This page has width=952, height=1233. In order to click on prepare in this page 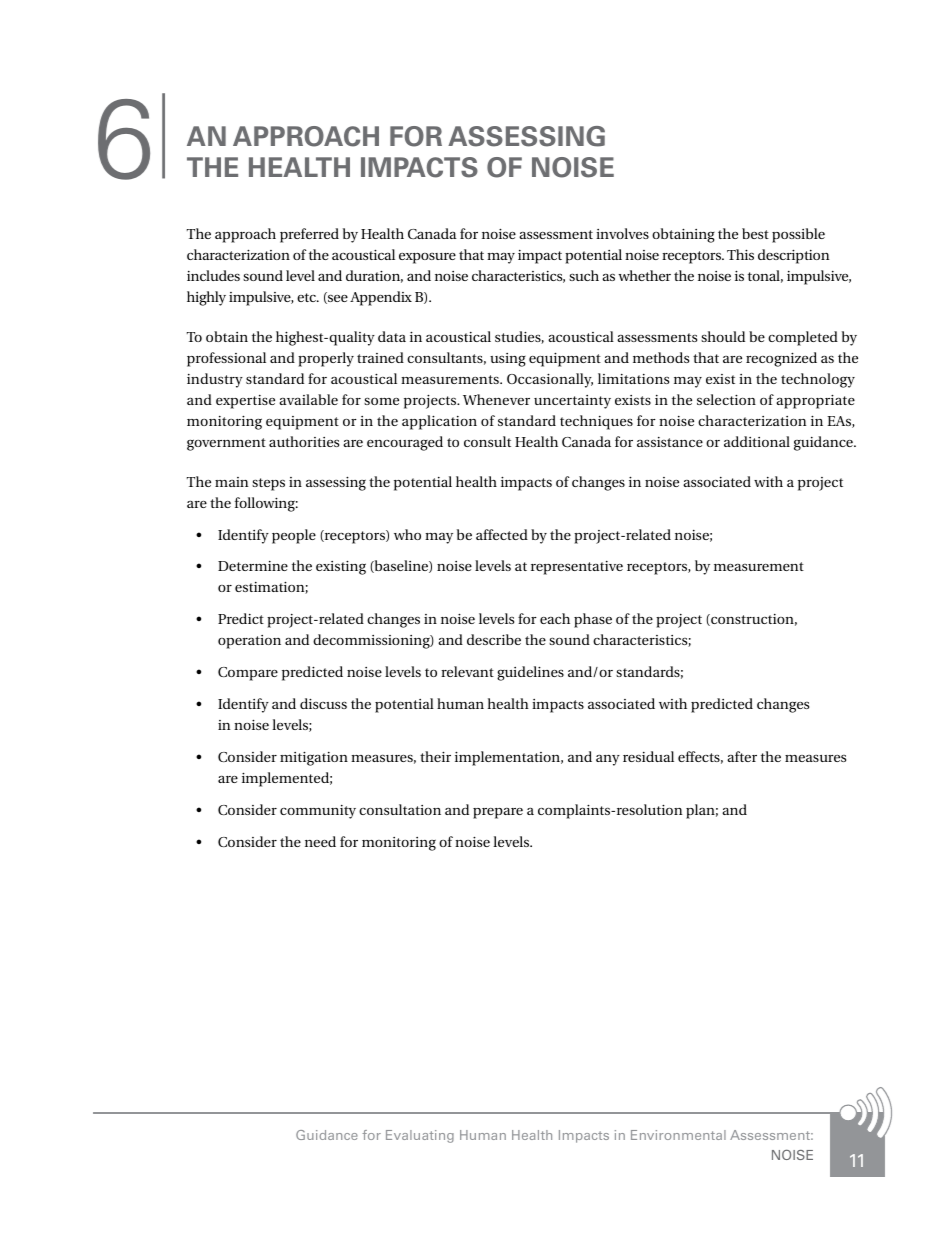, I will do `click(498, 813)`.
